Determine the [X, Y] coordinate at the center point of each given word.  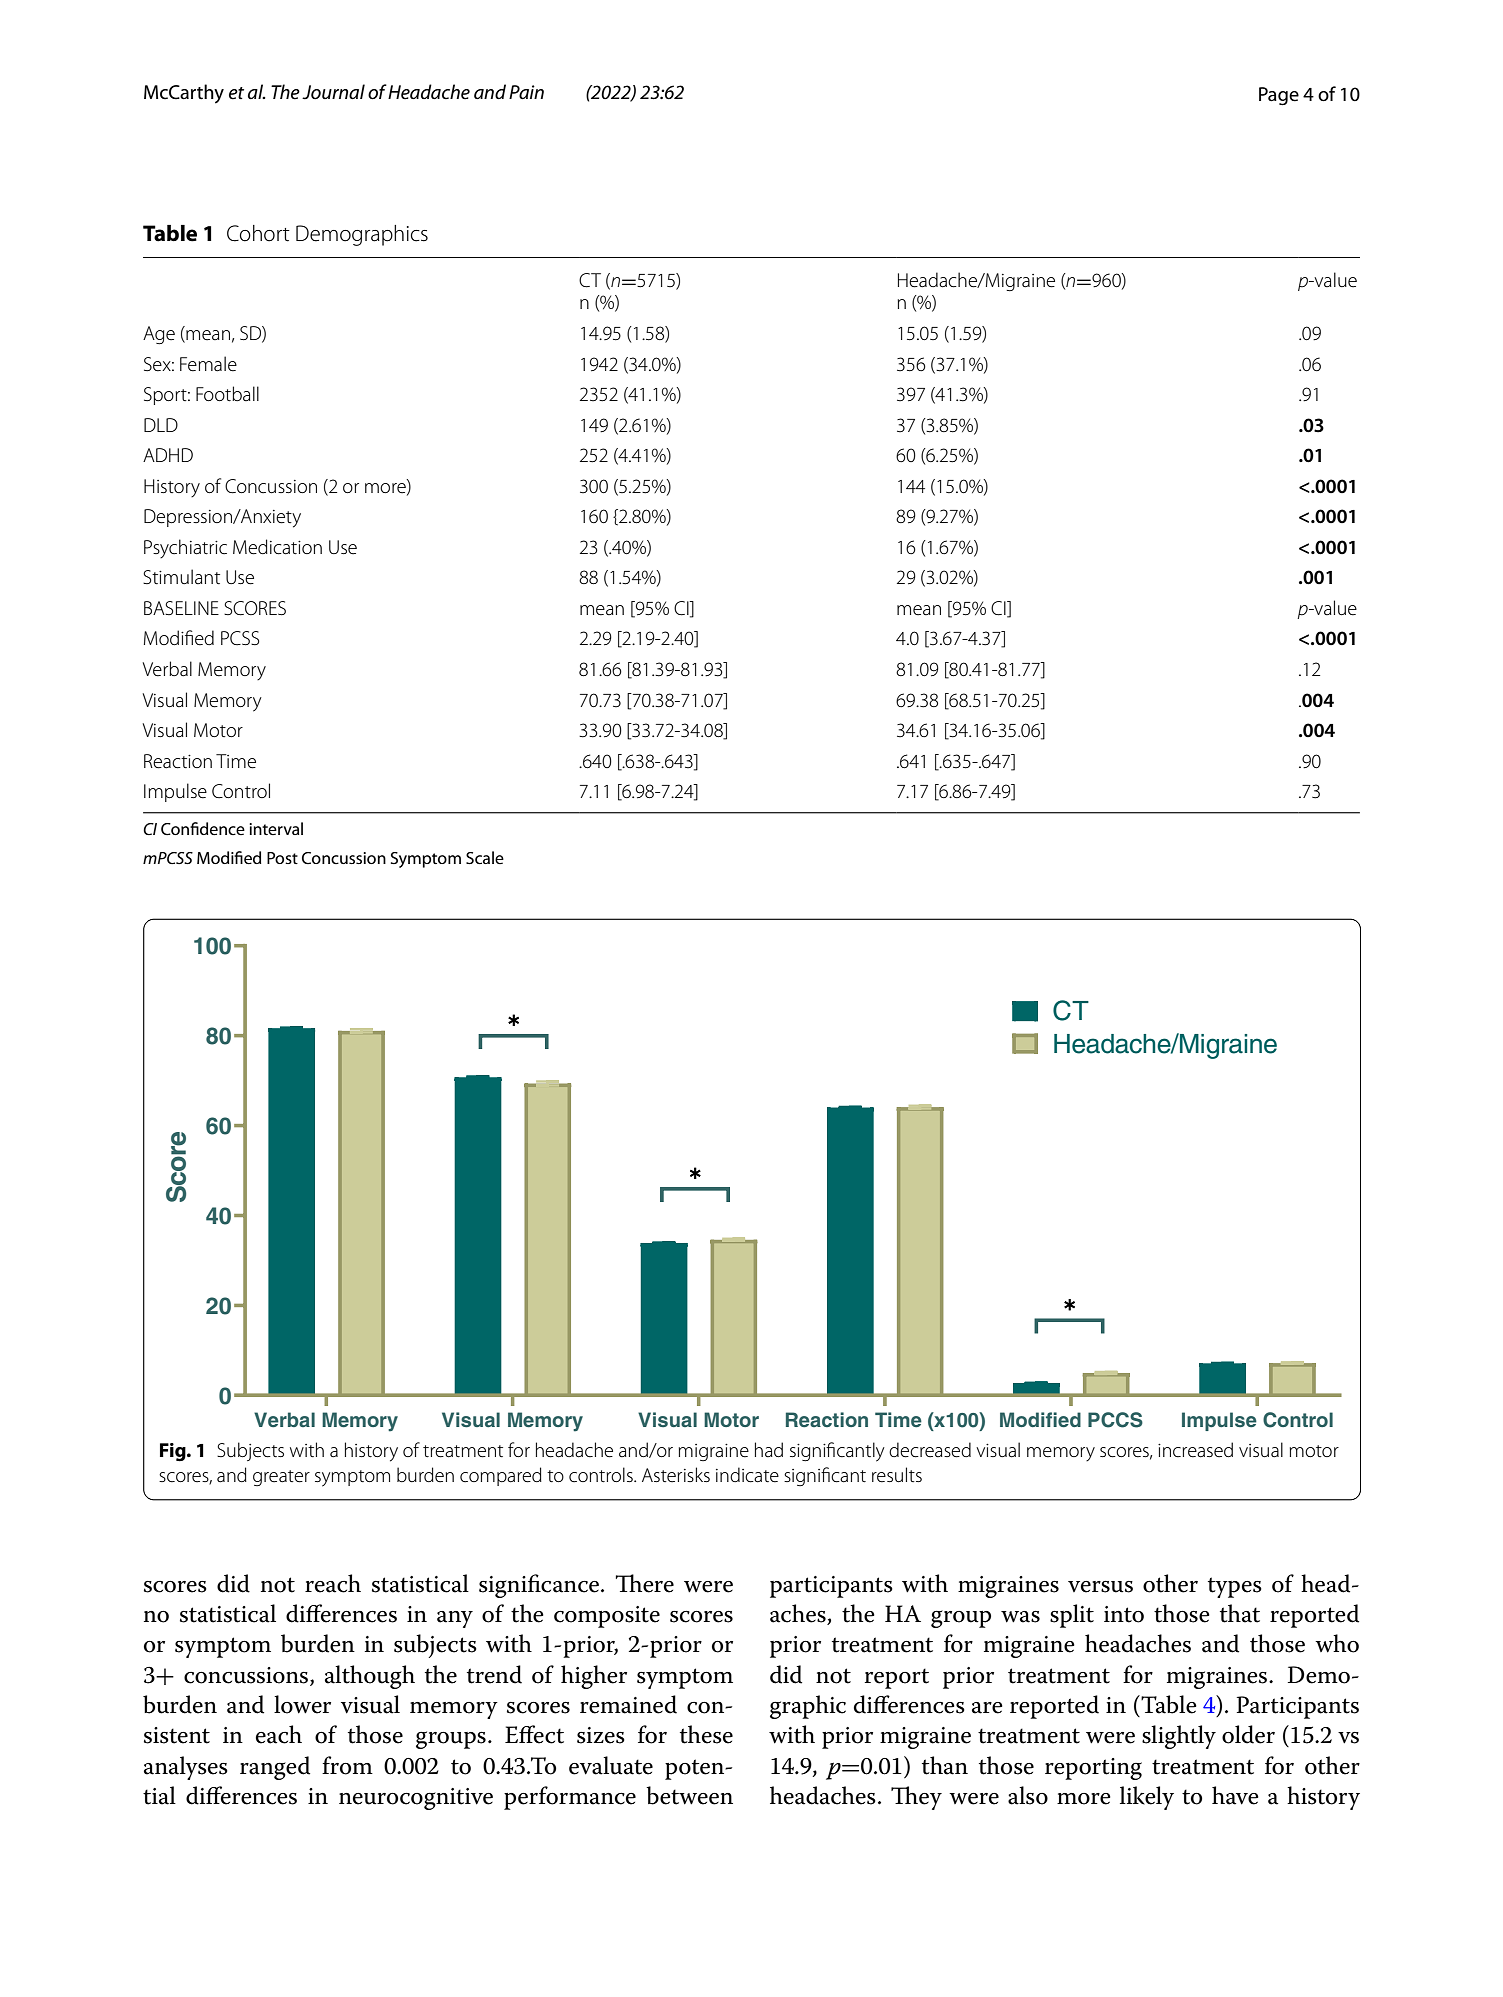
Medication [277, 547]
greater [281, 1478]
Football [227, 393]
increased [1195, 1450]
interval [276, 828]
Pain [526, 92]
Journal [333, 92]
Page [1279, 96]
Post [282, 858]
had [769, 1449]
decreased [930, 1450]
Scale [485, 857]
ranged [275, 1768]
